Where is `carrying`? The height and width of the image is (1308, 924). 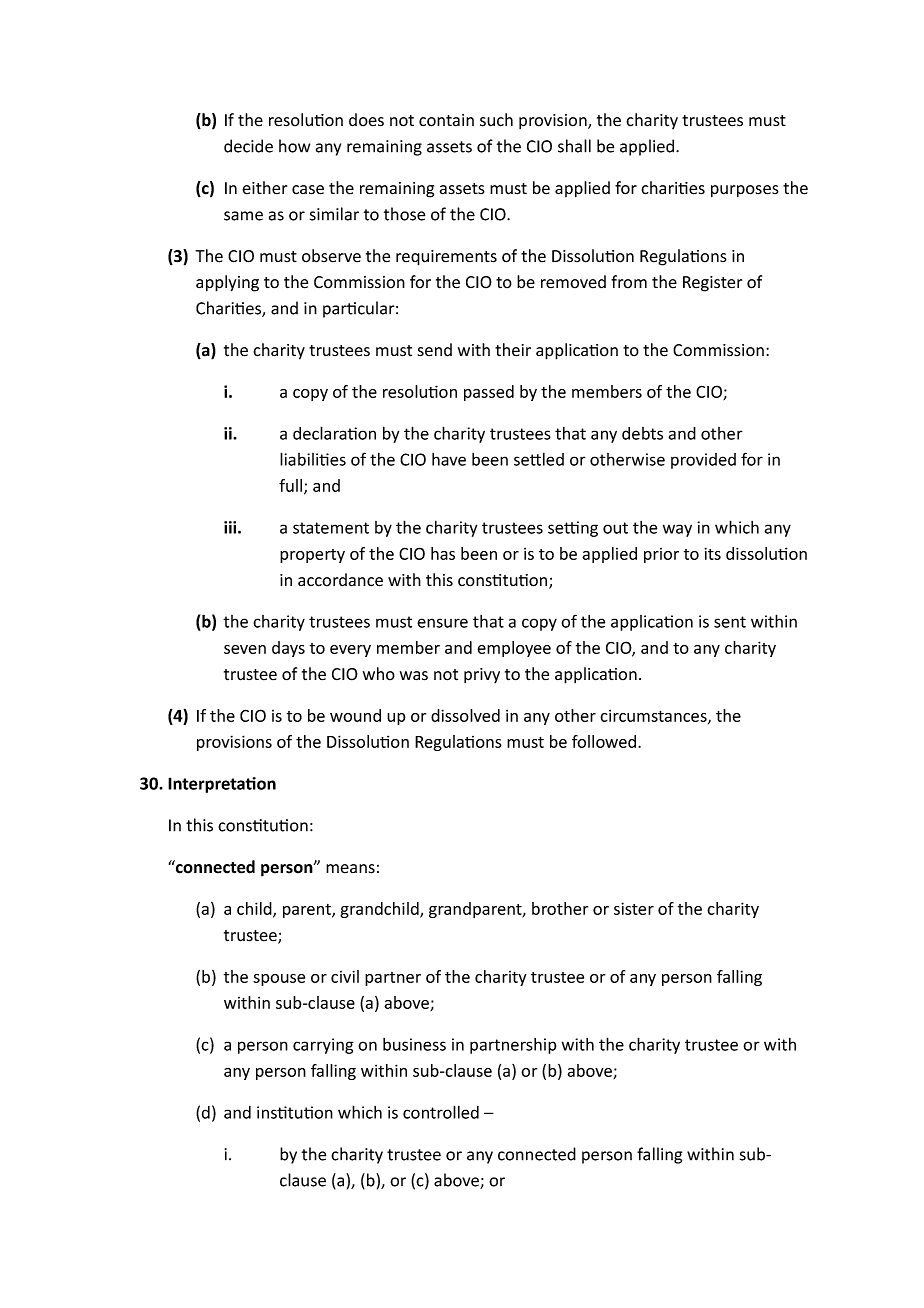 carrying is located at coordinates (323, 1046).
